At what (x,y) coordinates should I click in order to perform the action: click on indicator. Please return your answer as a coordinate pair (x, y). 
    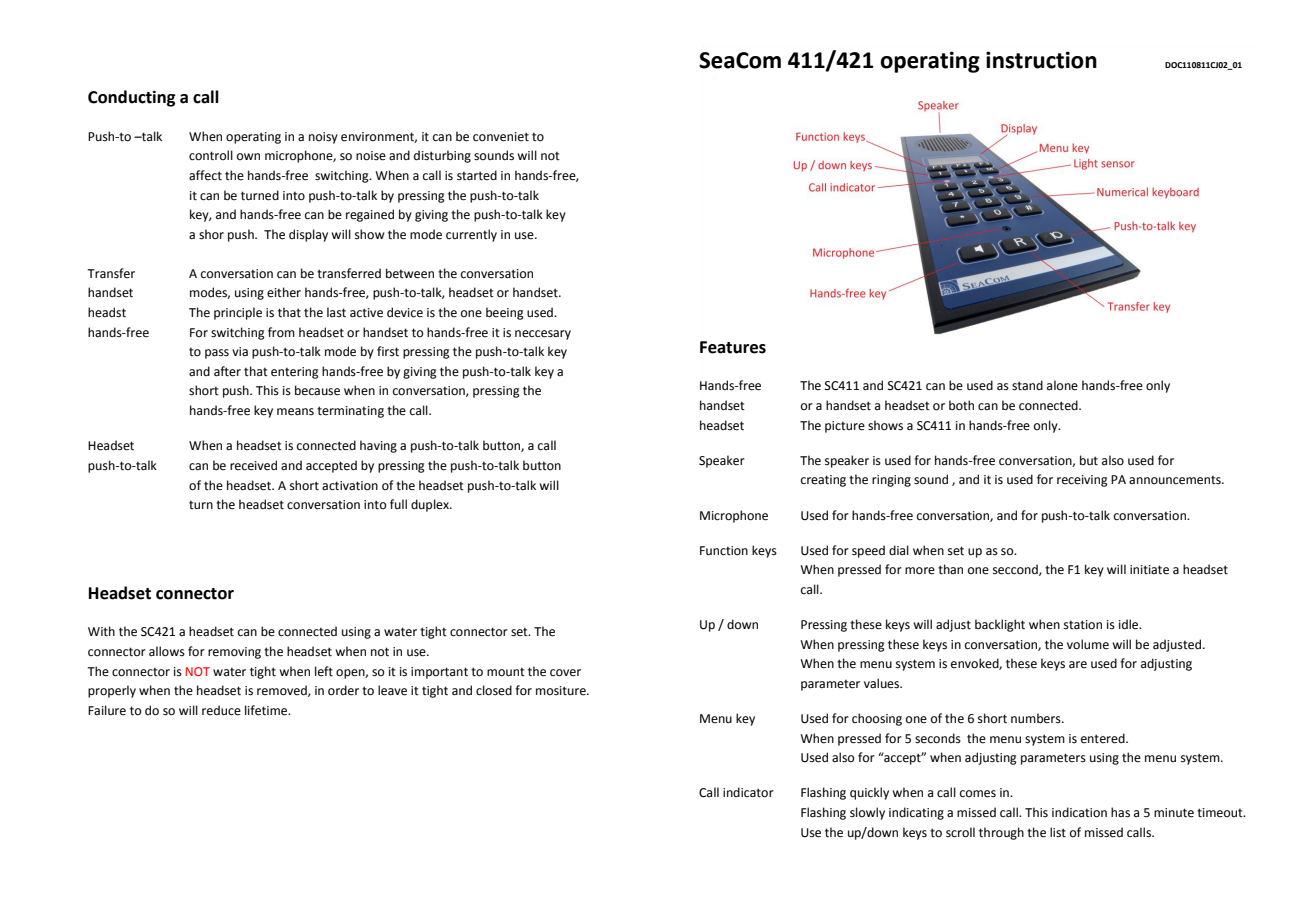
    Looking at the image, I should click on (748, 792).
